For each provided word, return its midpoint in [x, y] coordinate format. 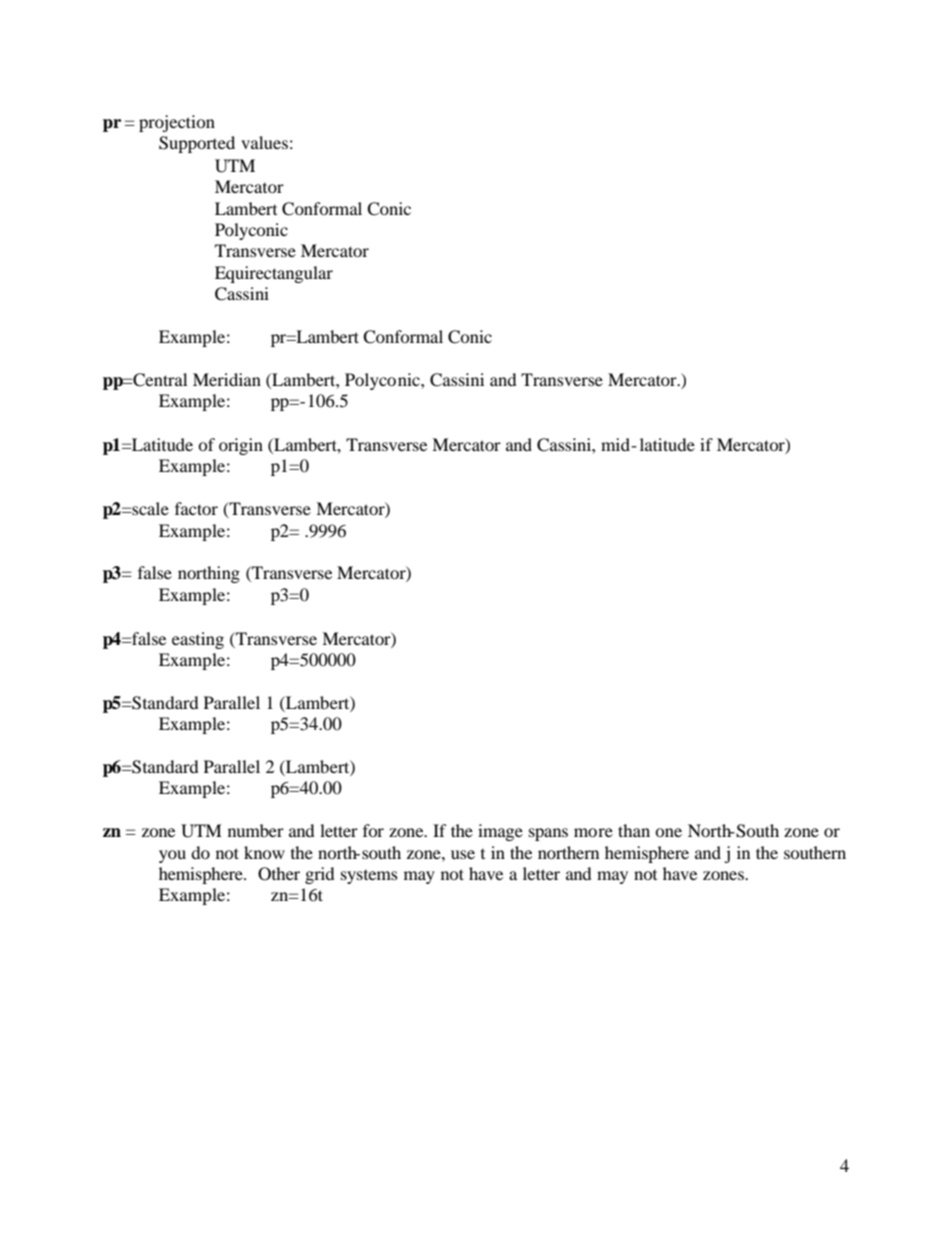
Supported [197, 144]
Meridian [227, 379]
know [264, 852]
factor [196, 508]
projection [177, 123]
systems [369, 877]
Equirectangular [274, 274]
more [593, 832]
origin [241, 446]
